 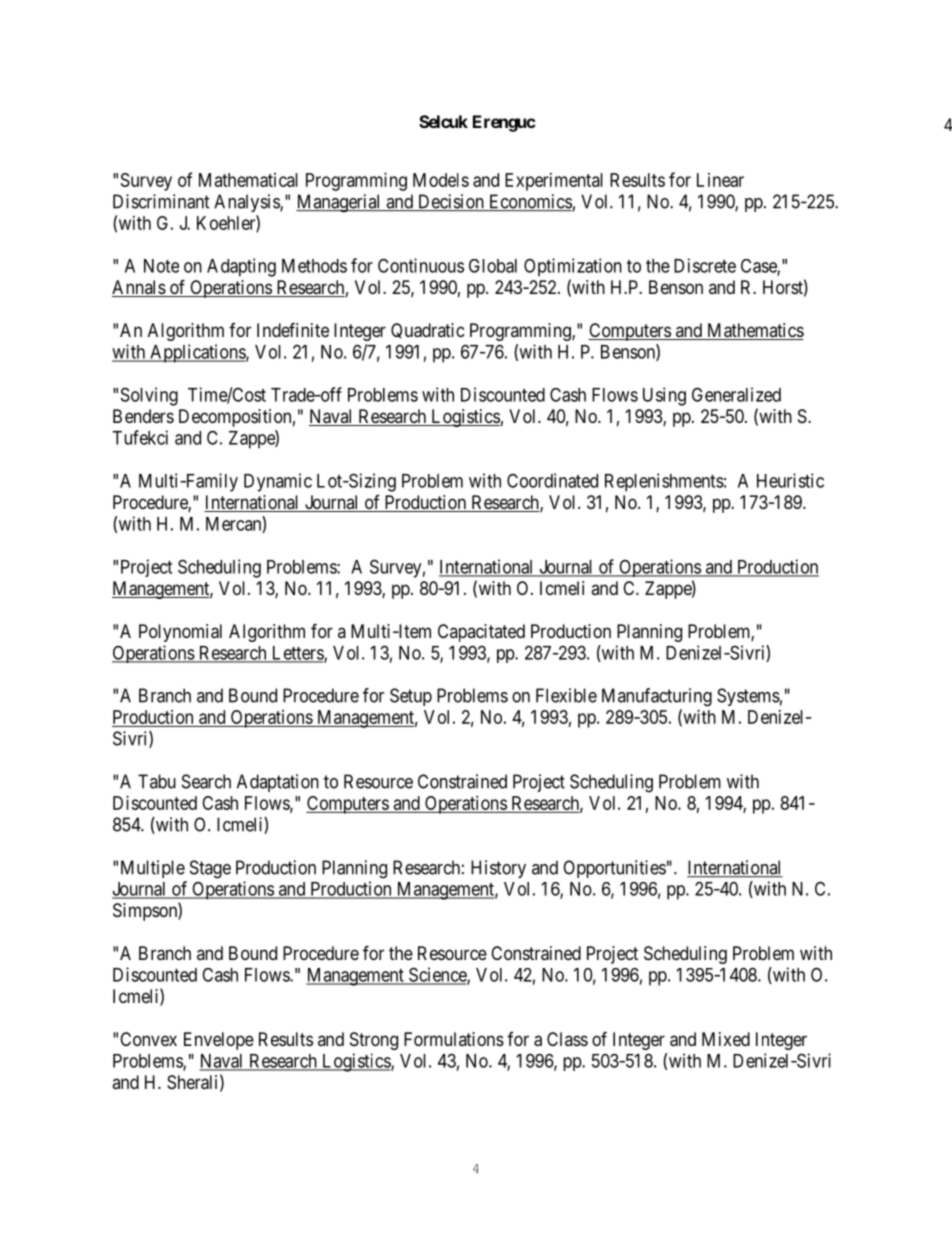 I want to click on Analysis, so click(x=247, y=203).
